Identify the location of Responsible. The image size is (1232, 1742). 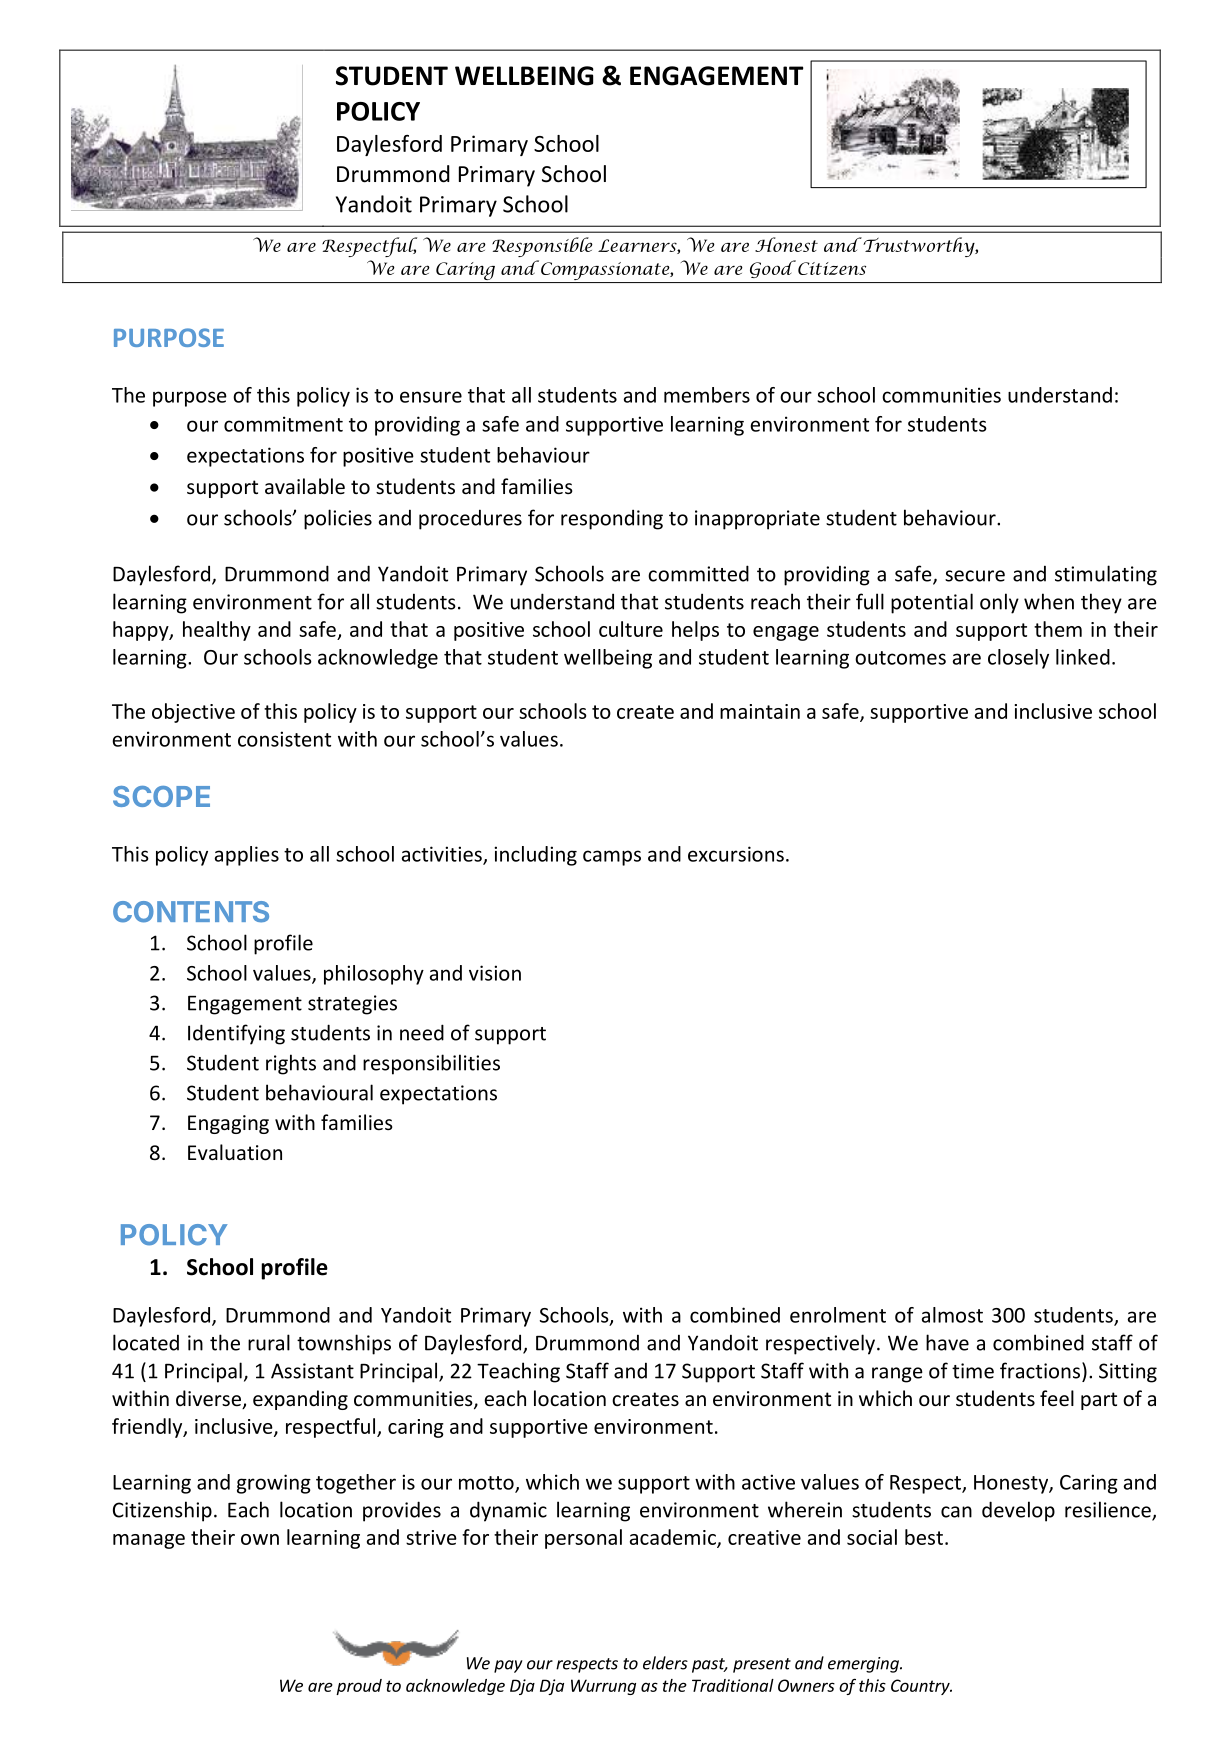
(542, 247).
